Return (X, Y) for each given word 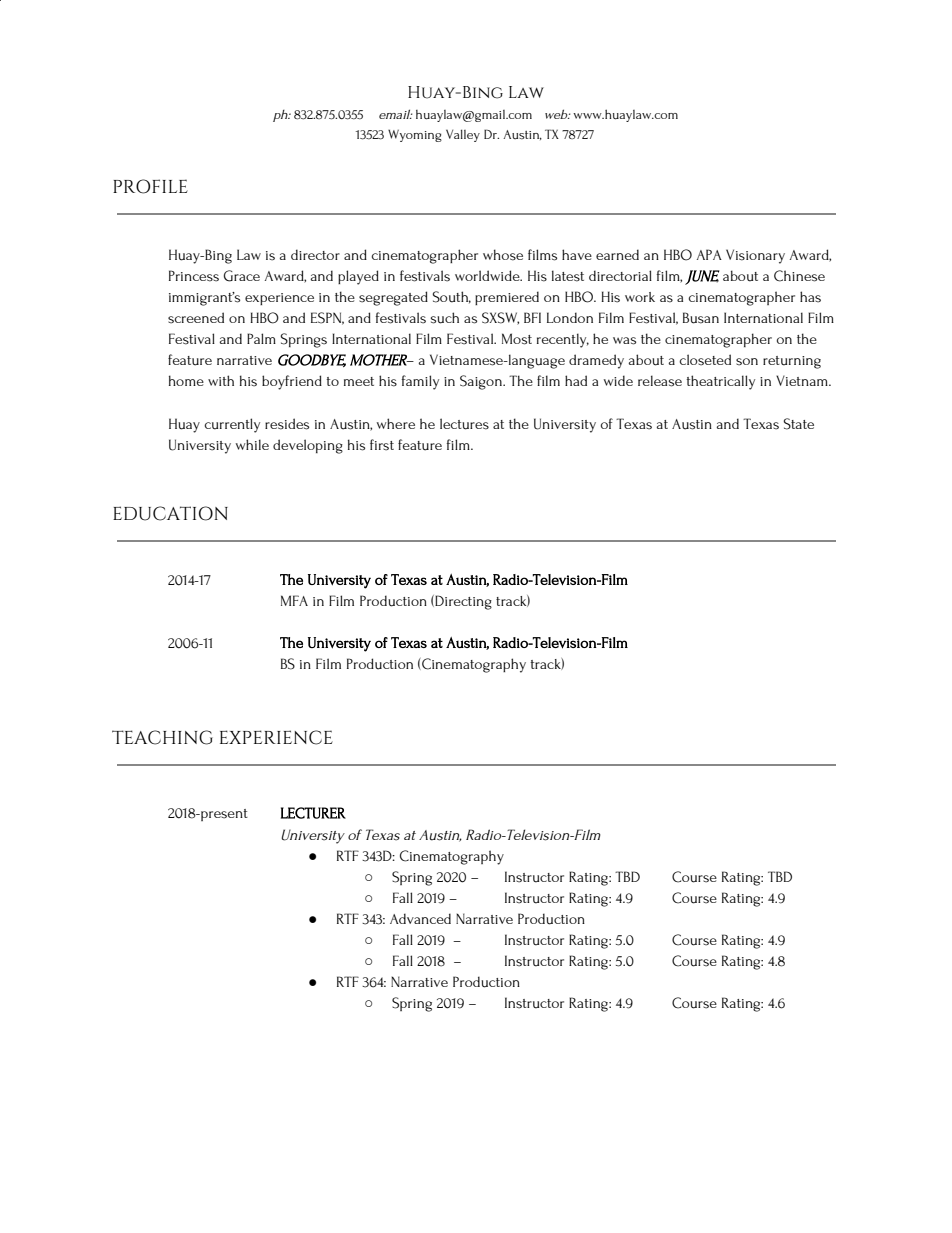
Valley (463, 135)
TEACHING (162, 737)
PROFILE (150, 186)
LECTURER (313, 813)
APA (709, 254)
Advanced (420, 918)
